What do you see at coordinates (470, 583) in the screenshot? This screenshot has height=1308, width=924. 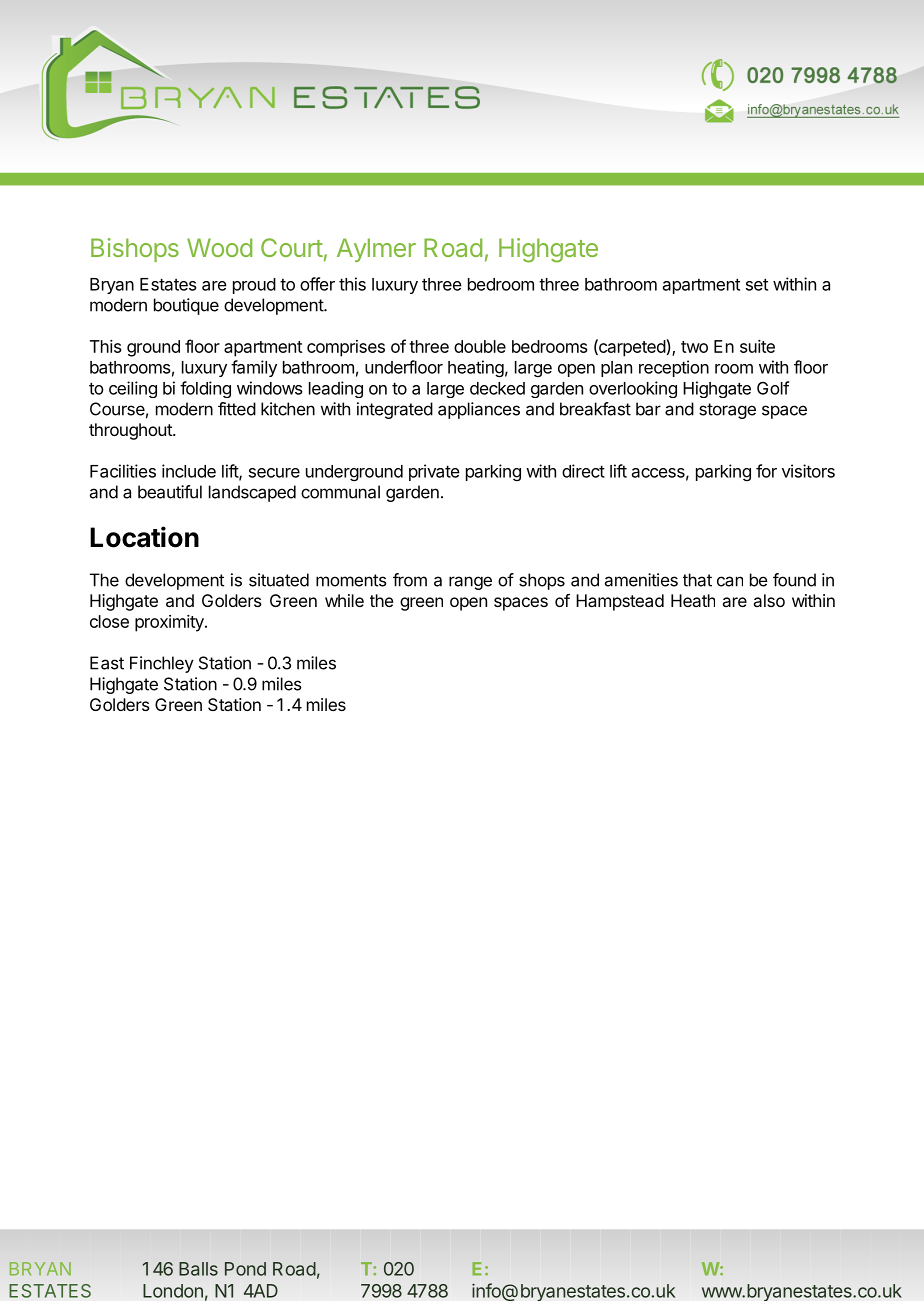 I see `range` at bounding box center [470, 583].
